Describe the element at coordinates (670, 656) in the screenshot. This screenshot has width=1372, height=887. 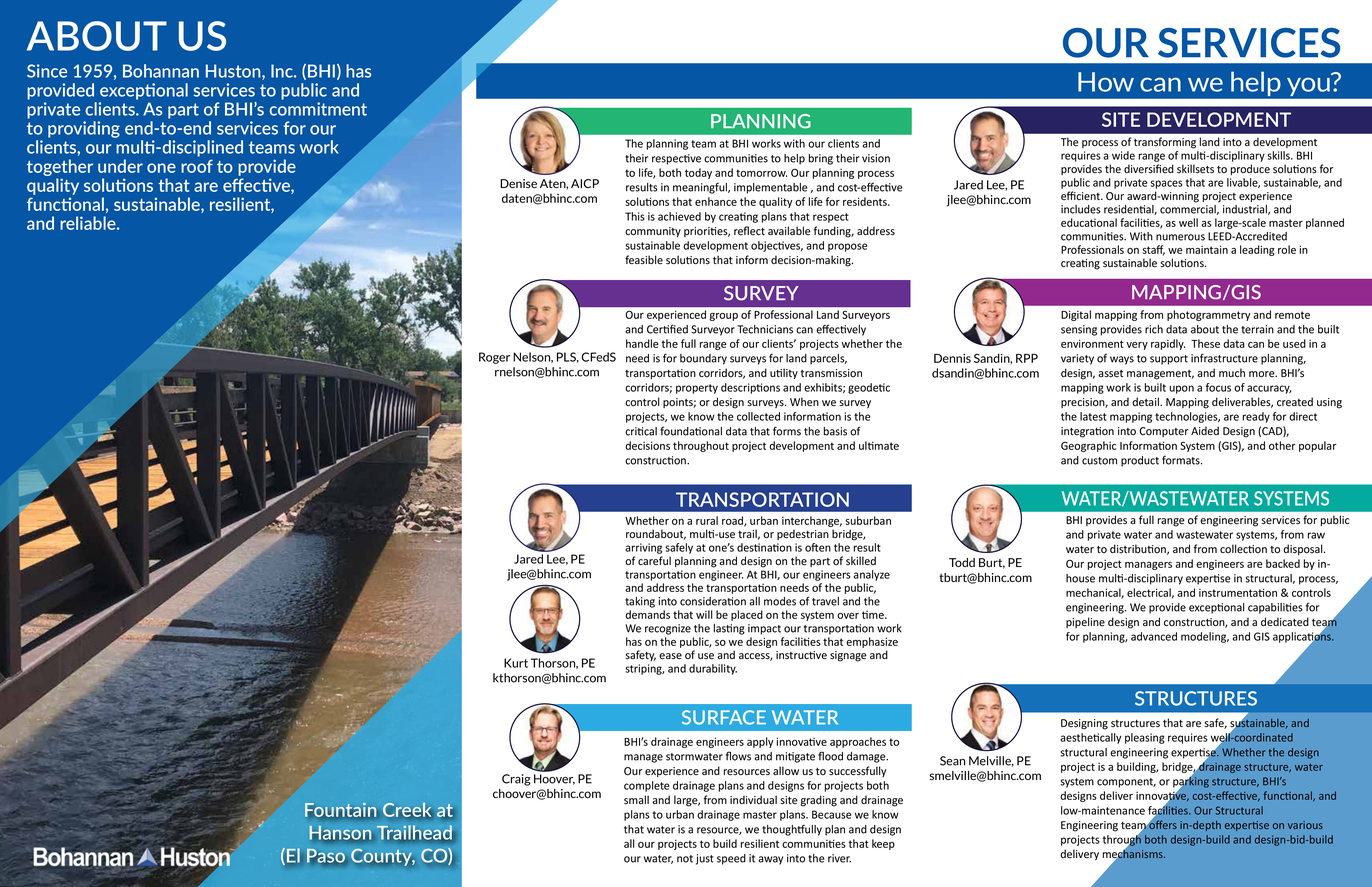
I see `ease` at that location.
